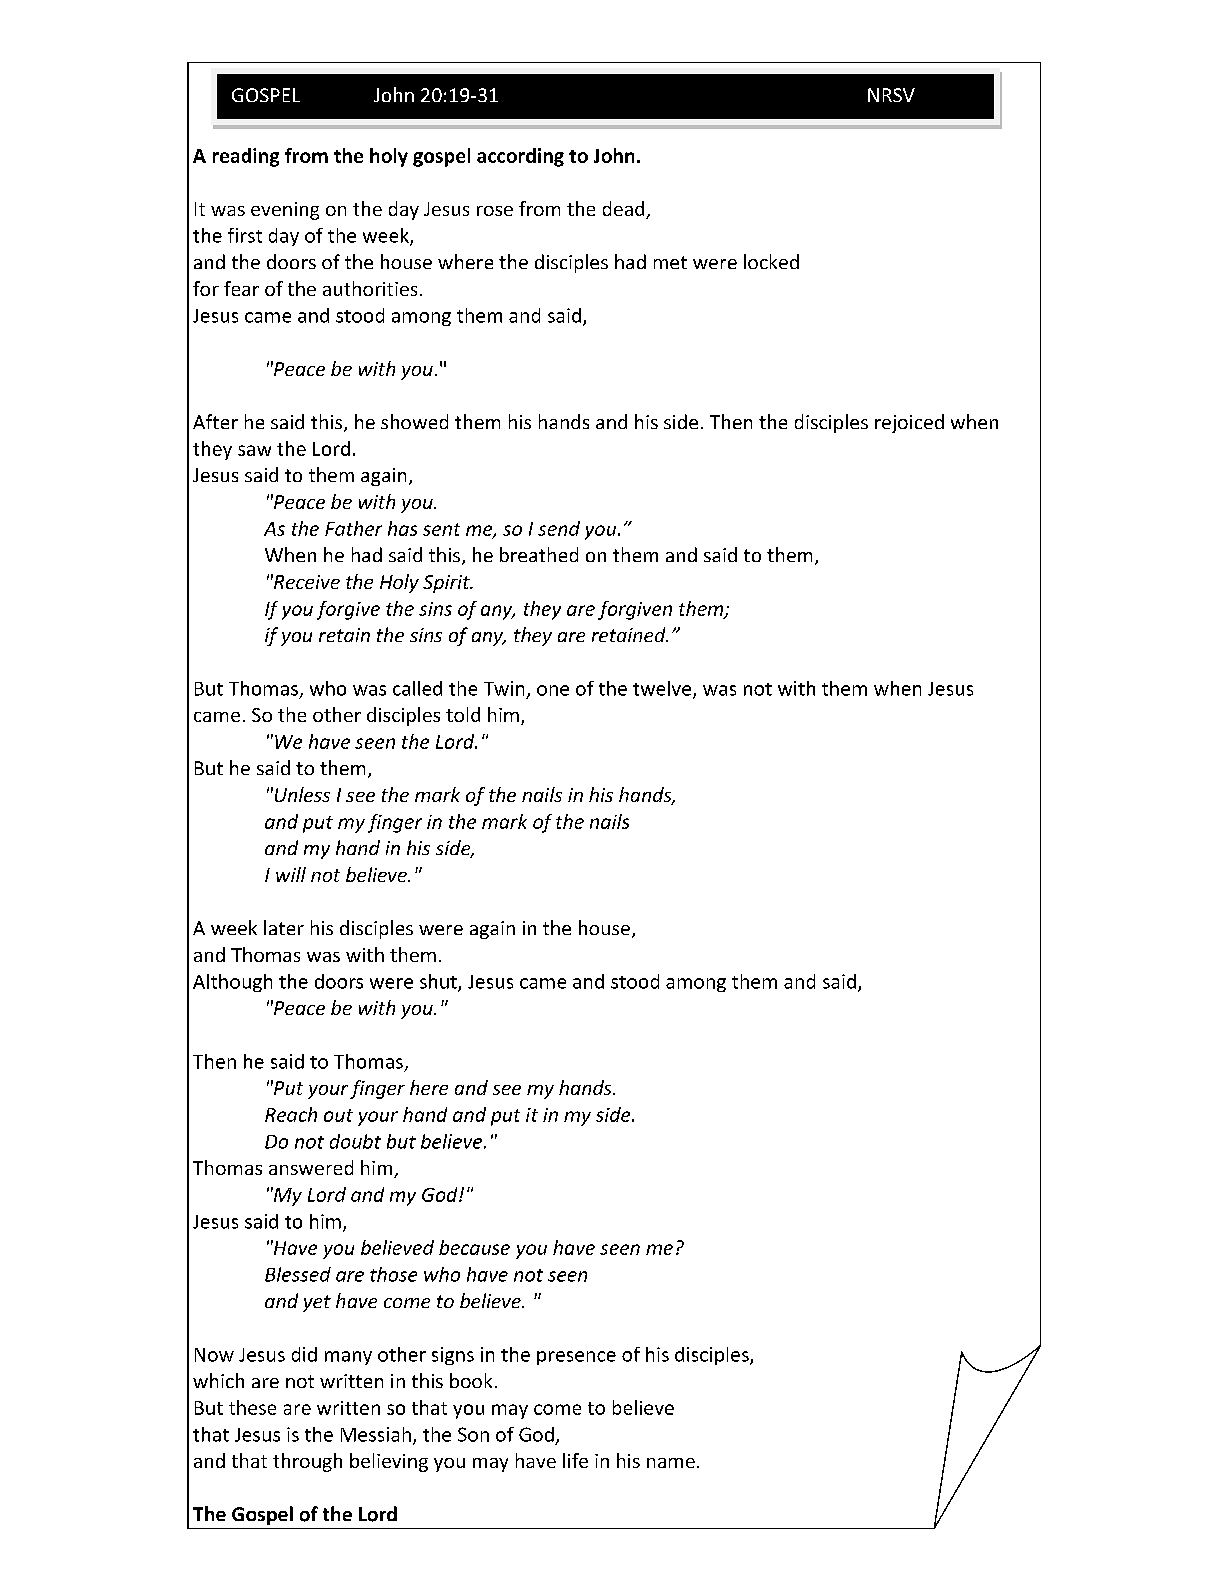 The image size is (1214, 1571). Describe the element at coordinates (575, 1460) in the screenshot. I see `life` at that location.
